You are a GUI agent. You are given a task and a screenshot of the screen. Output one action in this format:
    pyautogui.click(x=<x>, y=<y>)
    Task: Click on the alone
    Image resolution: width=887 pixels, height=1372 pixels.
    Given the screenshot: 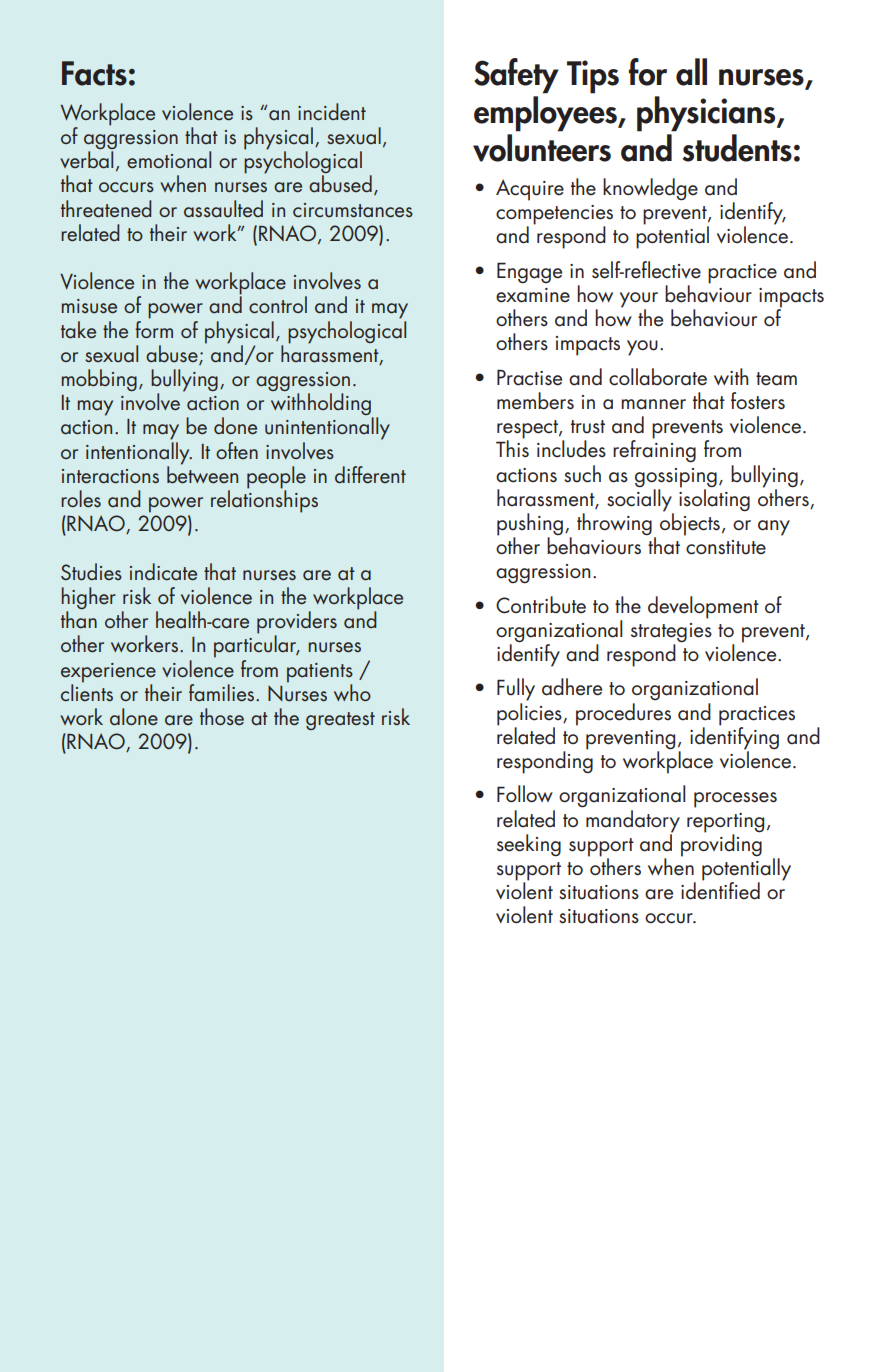 What is the action you would take?
    pyautogui.click(x=134, y=717)
